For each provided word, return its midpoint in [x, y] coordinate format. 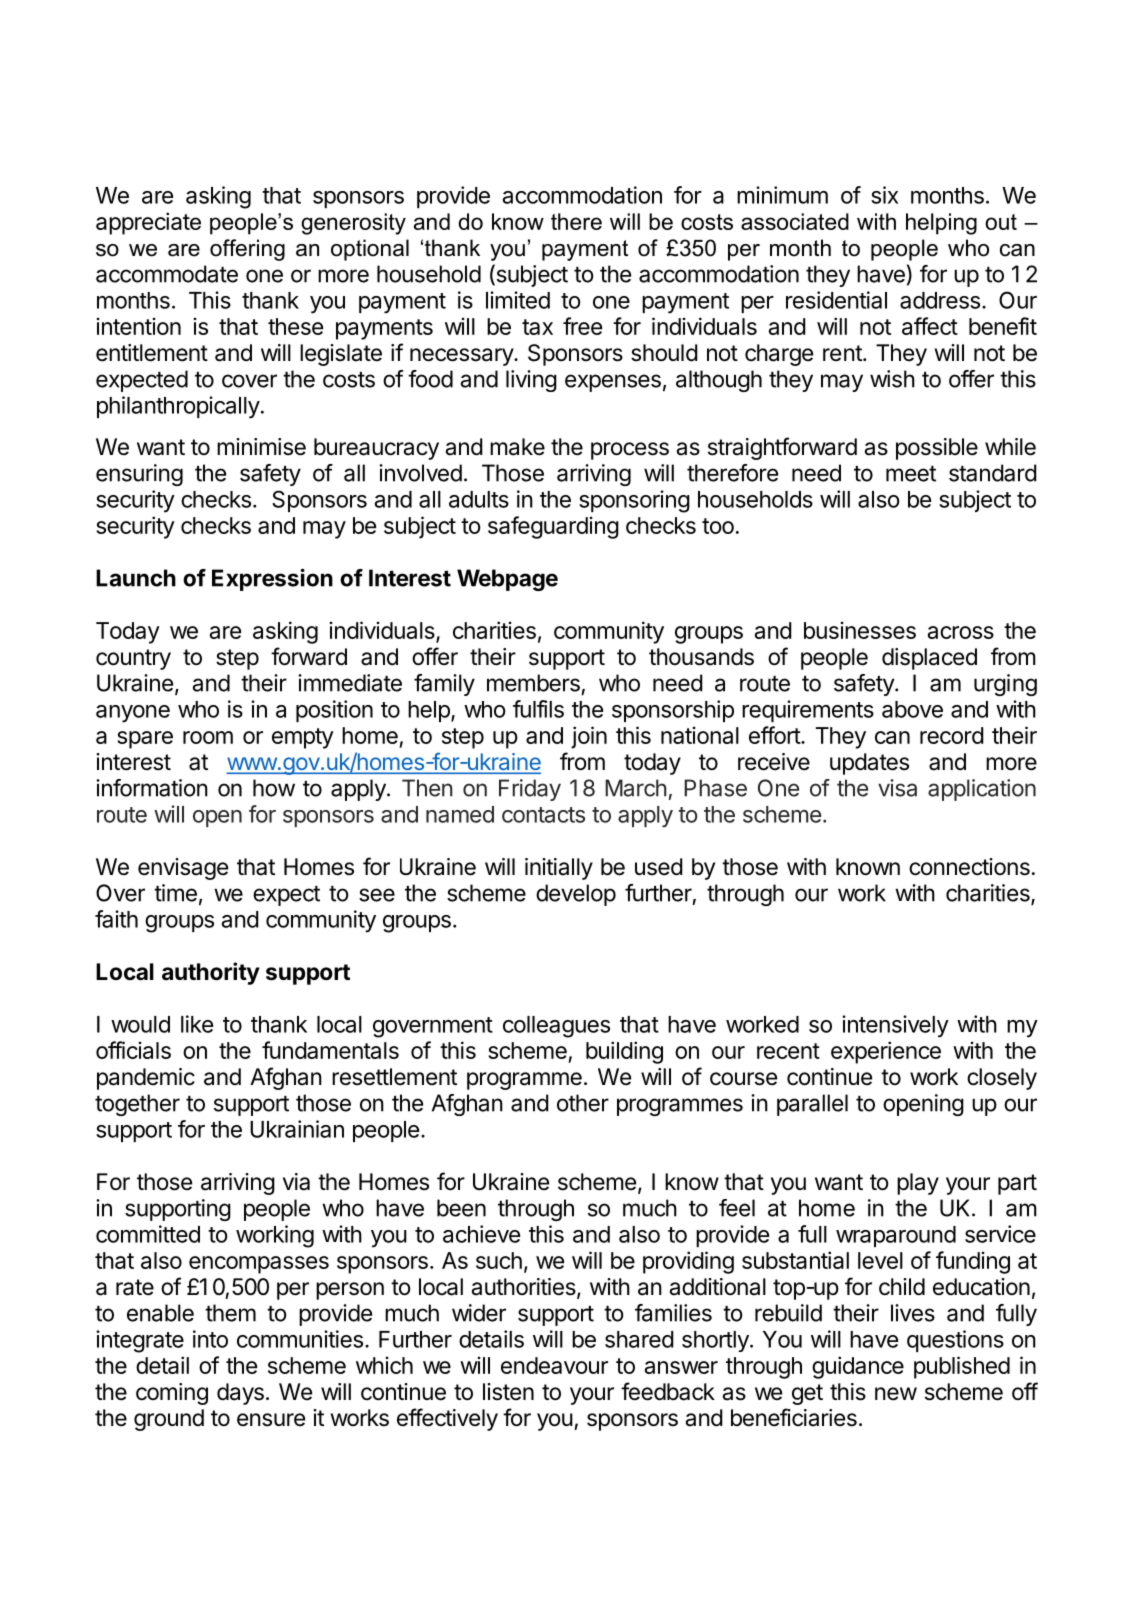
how [274, 788]
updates [869, 764]
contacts [543, 815]
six [884, 195]
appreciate [148, 223]
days [240, 1394]
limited [518, 300]
